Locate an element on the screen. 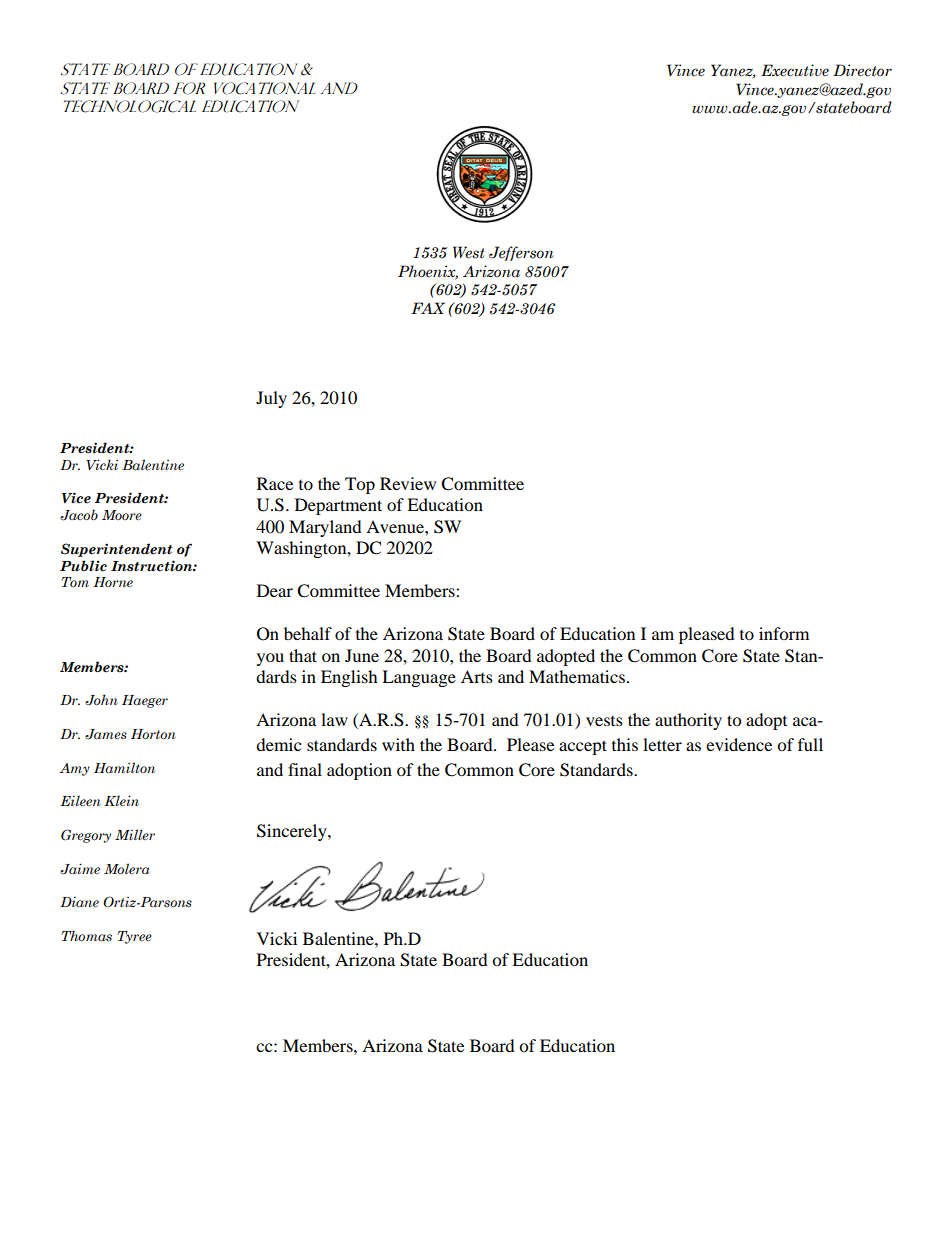  Jefferson is located at coordinates (521, 253).
